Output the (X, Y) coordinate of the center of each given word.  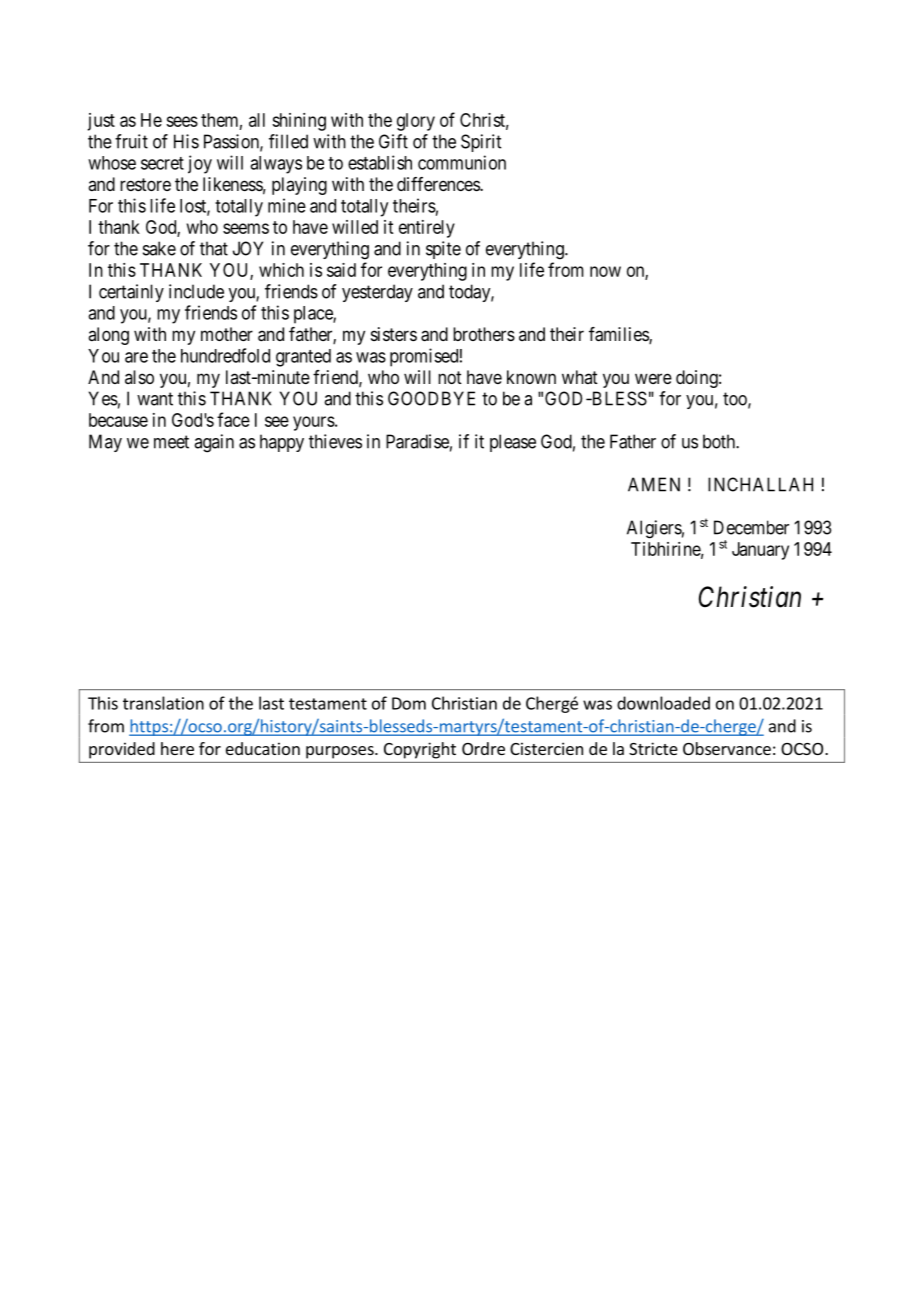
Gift (393, 141)
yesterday (377, 293)
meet (171, 442)
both (720, 441)
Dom (409, 703)
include (196, 291)
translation (163, 703)
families (619, 335)
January (760, 551)
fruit (131, 141)
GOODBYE (431, 398)
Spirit (481, 143)
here (177, 748)
